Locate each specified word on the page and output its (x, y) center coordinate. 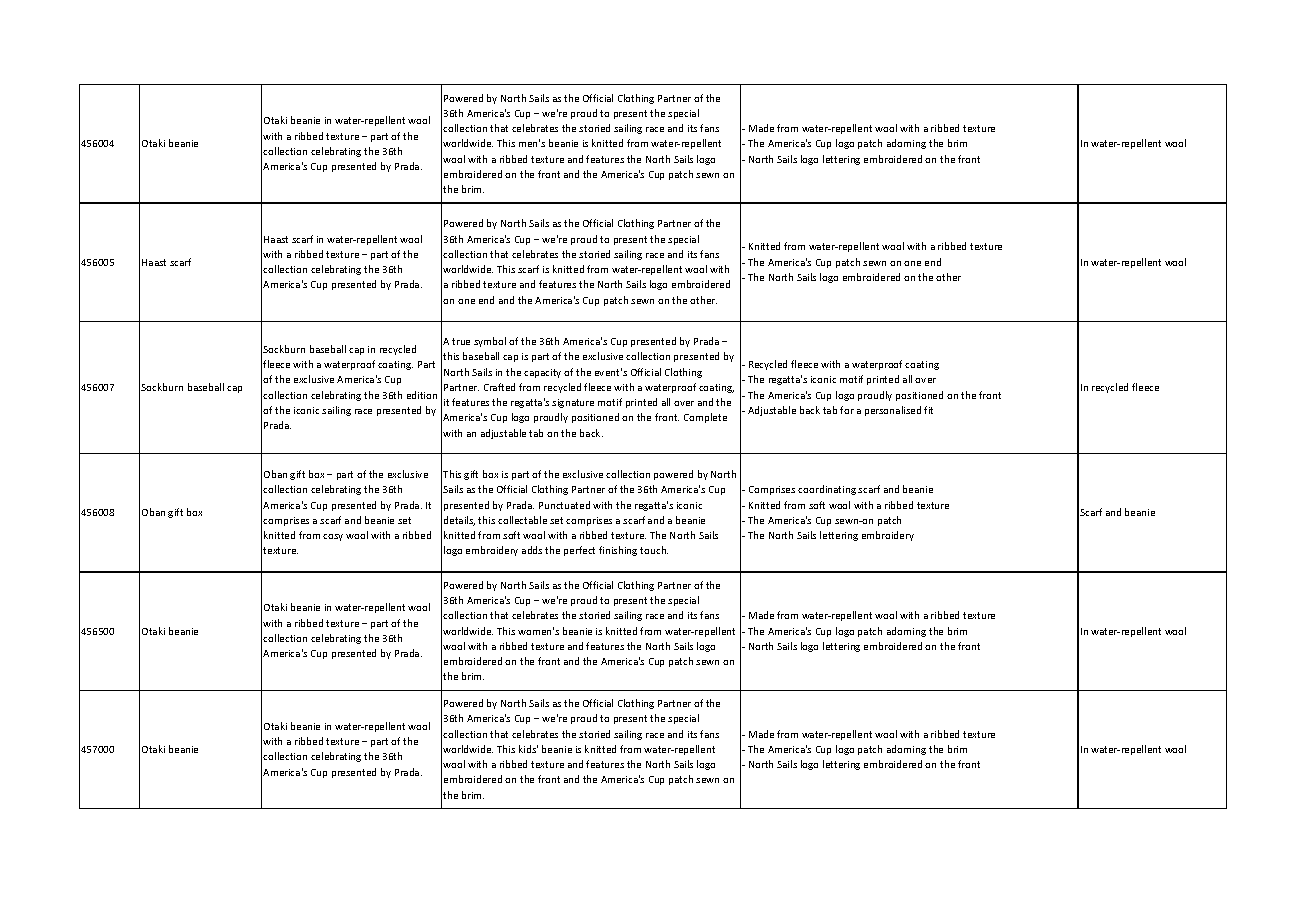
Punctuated (564, 505)
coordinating (827, 490)
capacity (542, 373)
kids (528, 749)
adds (532, 550)
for (847, 410)
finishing (618, 551)
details (459, 521)
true (461, 341)
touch (654, 550)
